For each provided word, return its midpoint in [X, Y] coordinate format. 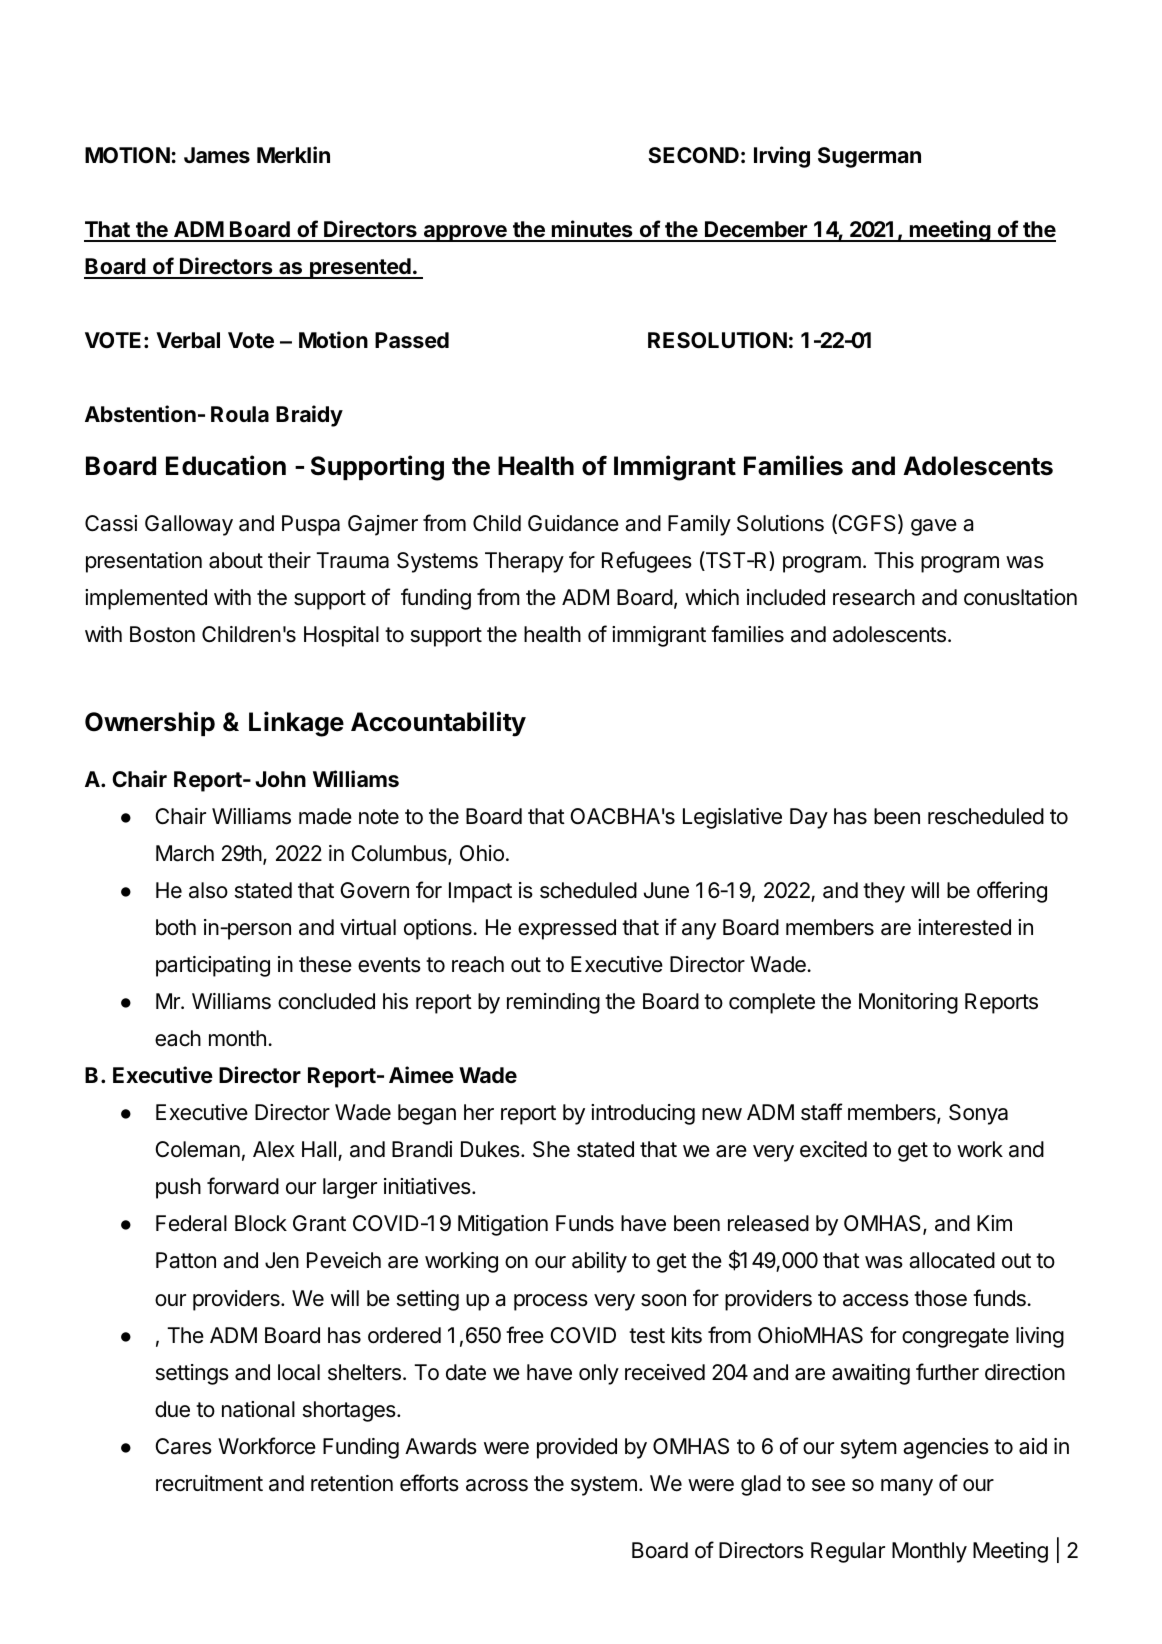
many [907, 1487]
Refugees [647, 562]
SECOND [693, 155]
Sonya [978, 1114]
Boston [162, 634]
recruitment [209, 1483]
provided [577, 1448]
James [217, 155]
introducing [643, 1114]
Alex [274, 1149]
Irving [782, 157]
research [874, 597]
